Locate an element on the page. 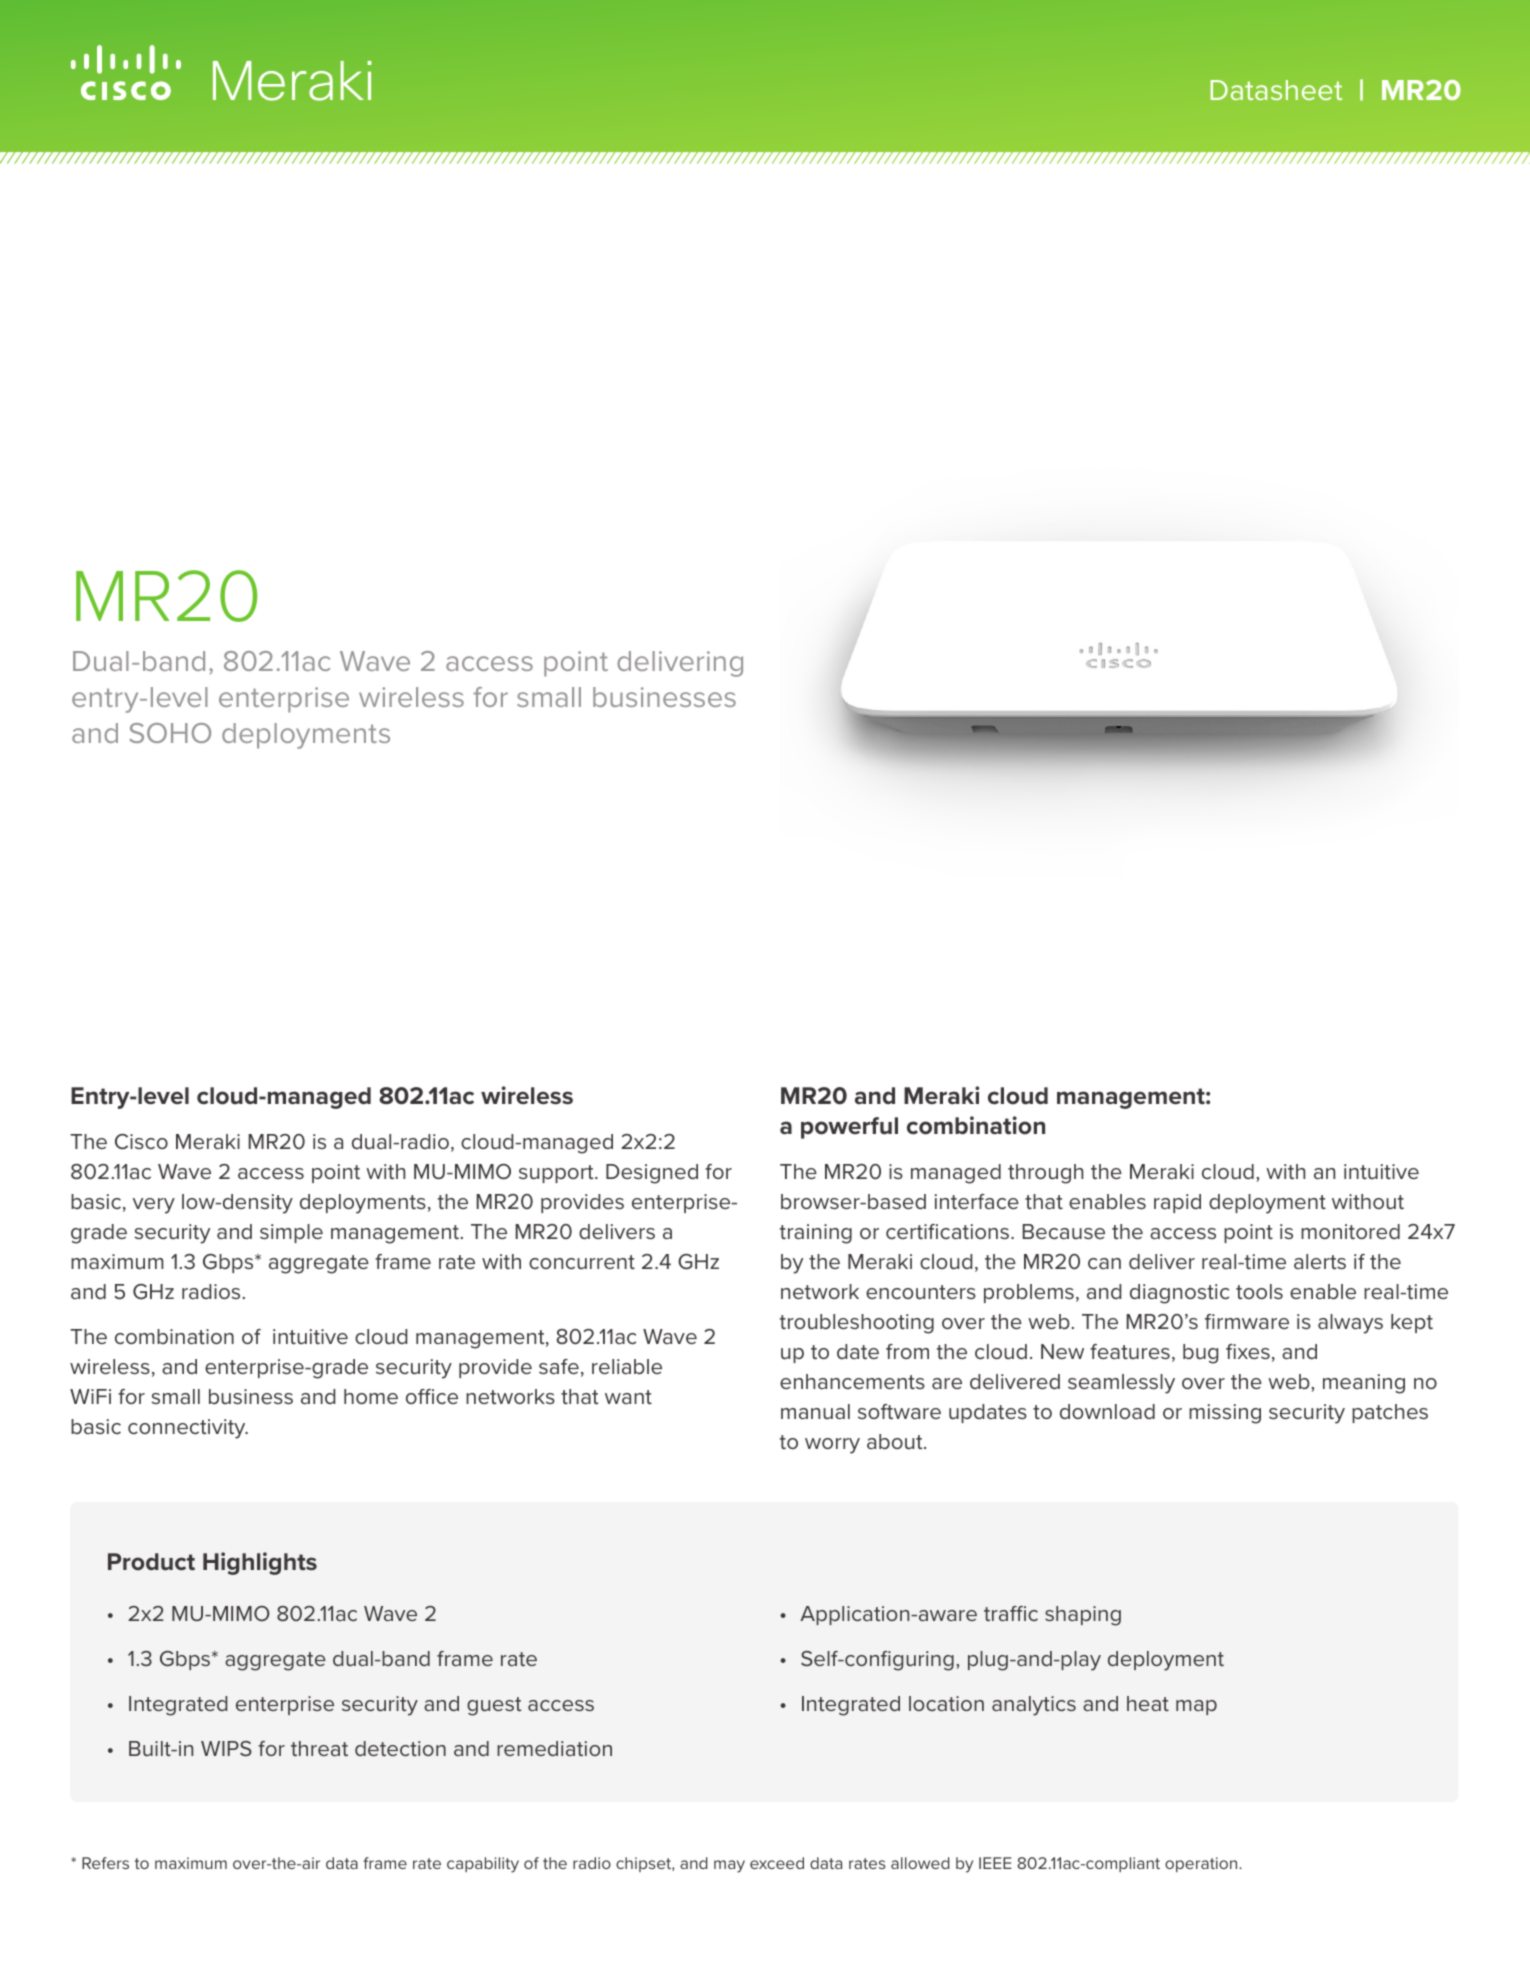 This page has width=1530, height=1980. through is located at coordinates (1045, 1174).
